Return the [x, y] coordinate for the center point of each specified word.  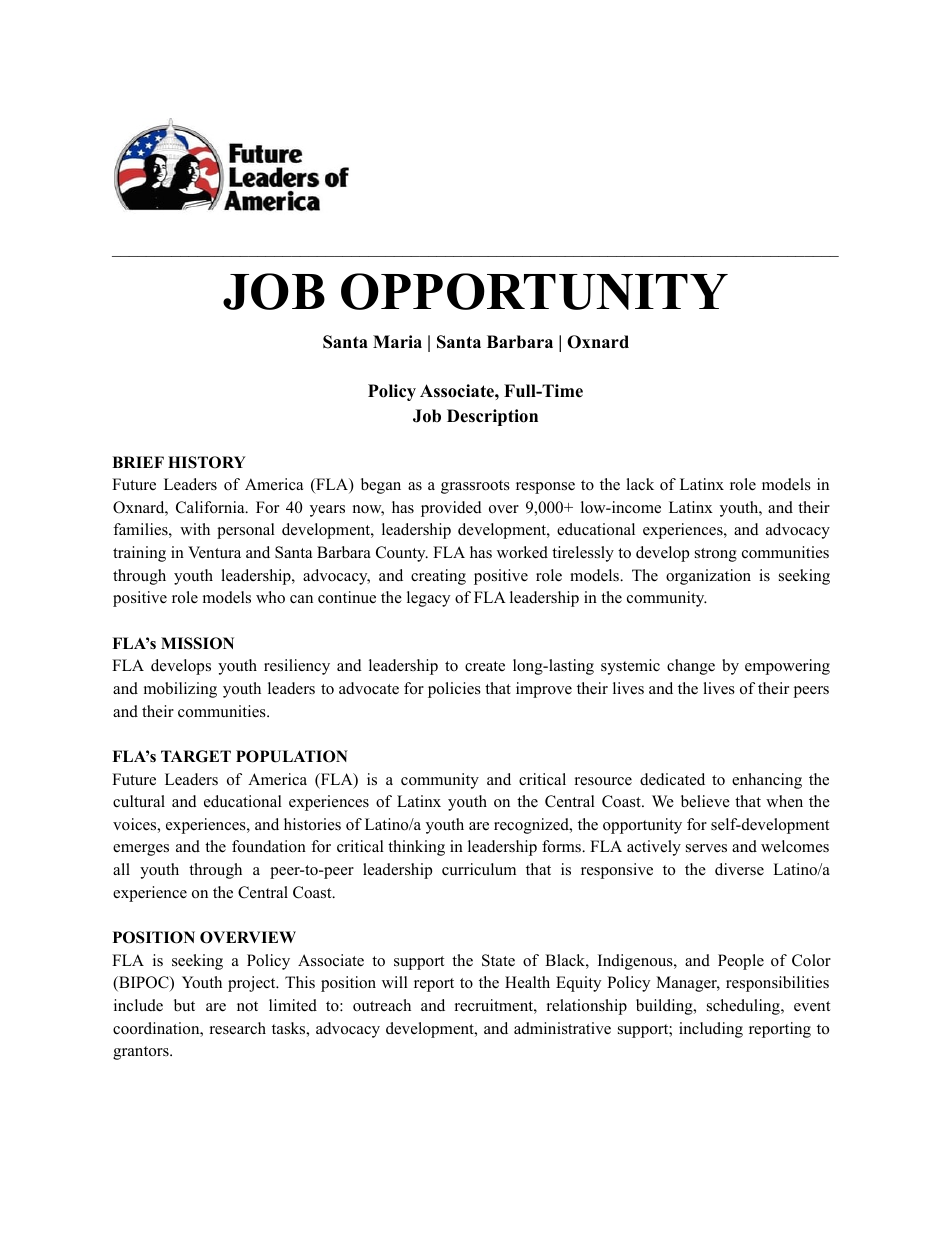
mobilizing [180, 690]
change [691, 667]
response [545, 488]
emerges [141, 850]
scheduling [744, 1007]
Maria [397, 341]
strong [716, 555]
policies [454, 690]
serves [706, 848]
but [184, 1005]
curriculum [479, 869]
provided [451, 509]
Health [527, 982]
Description [492, 417]
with [195, 529]
